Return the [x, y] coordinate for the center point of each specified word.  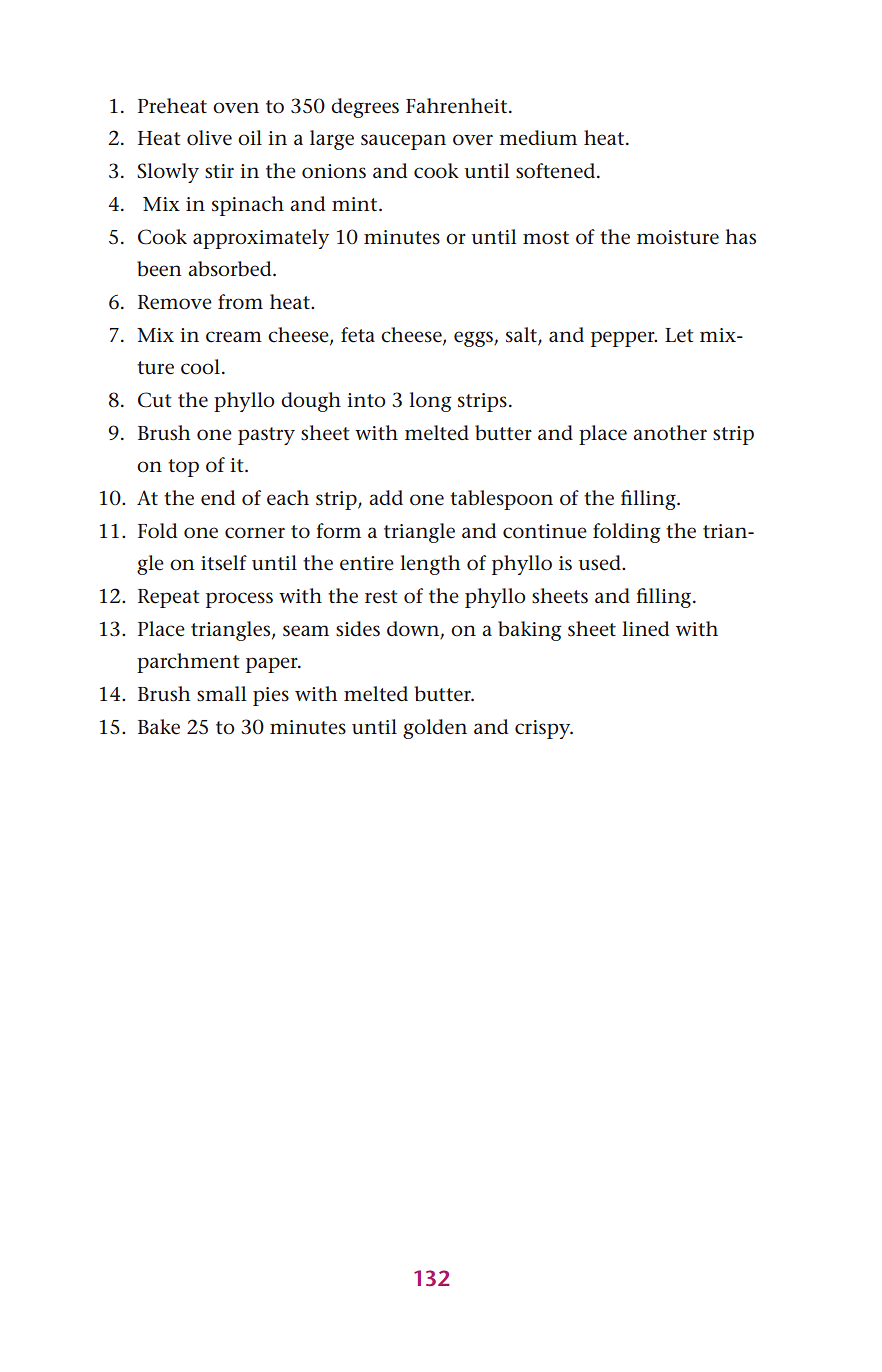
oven [236, 108]
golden [435, 729]
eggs [474, 339]
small [221, 694]
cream [234, 337]
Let [679, 335]
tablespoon [501, 500]
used [600, 563]
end [218, 498]
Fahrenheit [458, 106]
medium [538, 138]
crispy [544, 729]
